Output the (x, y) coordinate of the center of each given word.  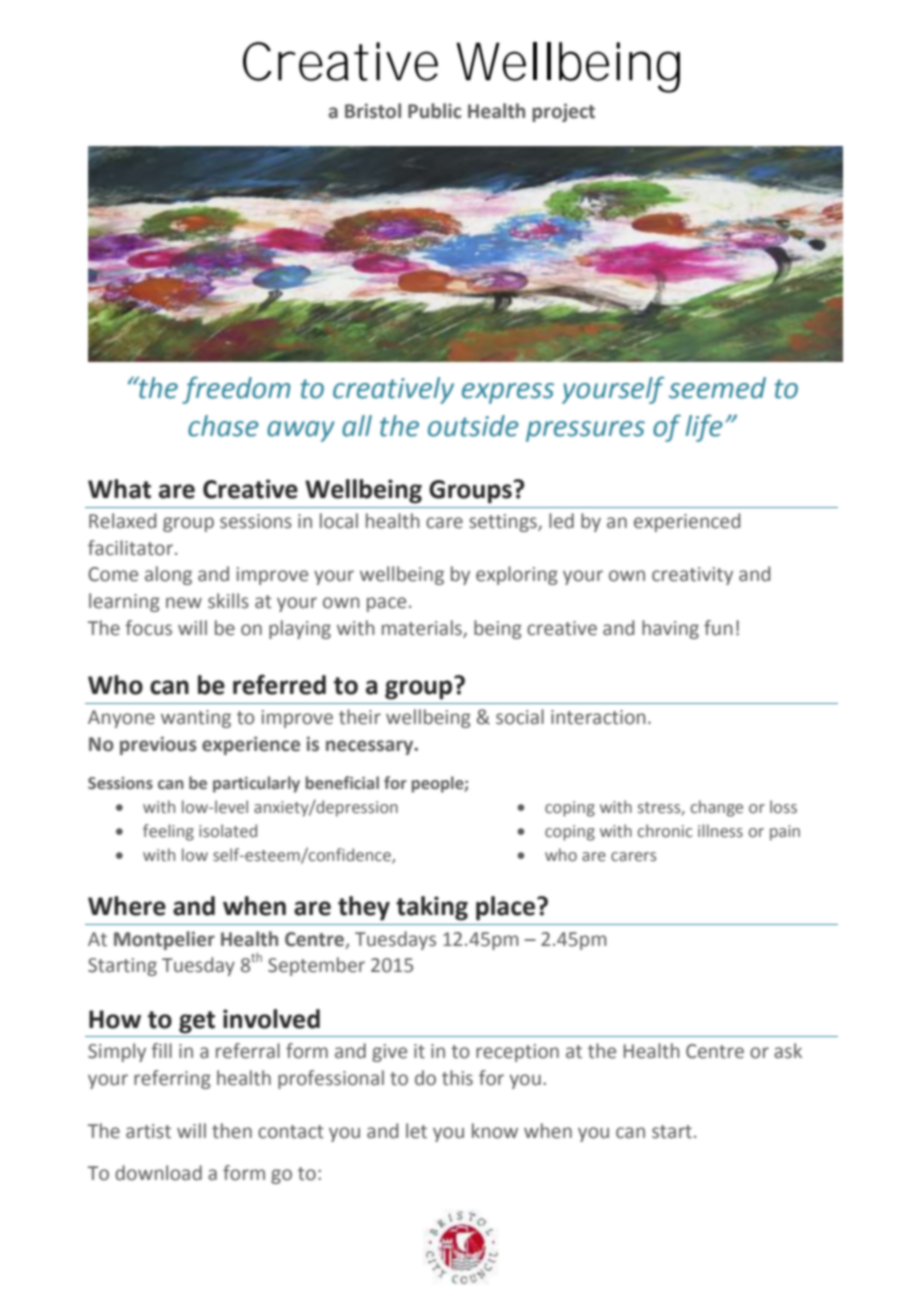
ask (788, 1051)
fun (718, 628)
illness (720, 831)
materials (423, 628)
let (416, 1131)
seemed (717, 388)
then (232, 1131)
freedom (236, 390)
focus (148, 628)
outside (473, 426)
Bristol (373, 111)
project (563, 112)
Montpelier (164, 940)
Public (434, 111)
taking (432, 908)
